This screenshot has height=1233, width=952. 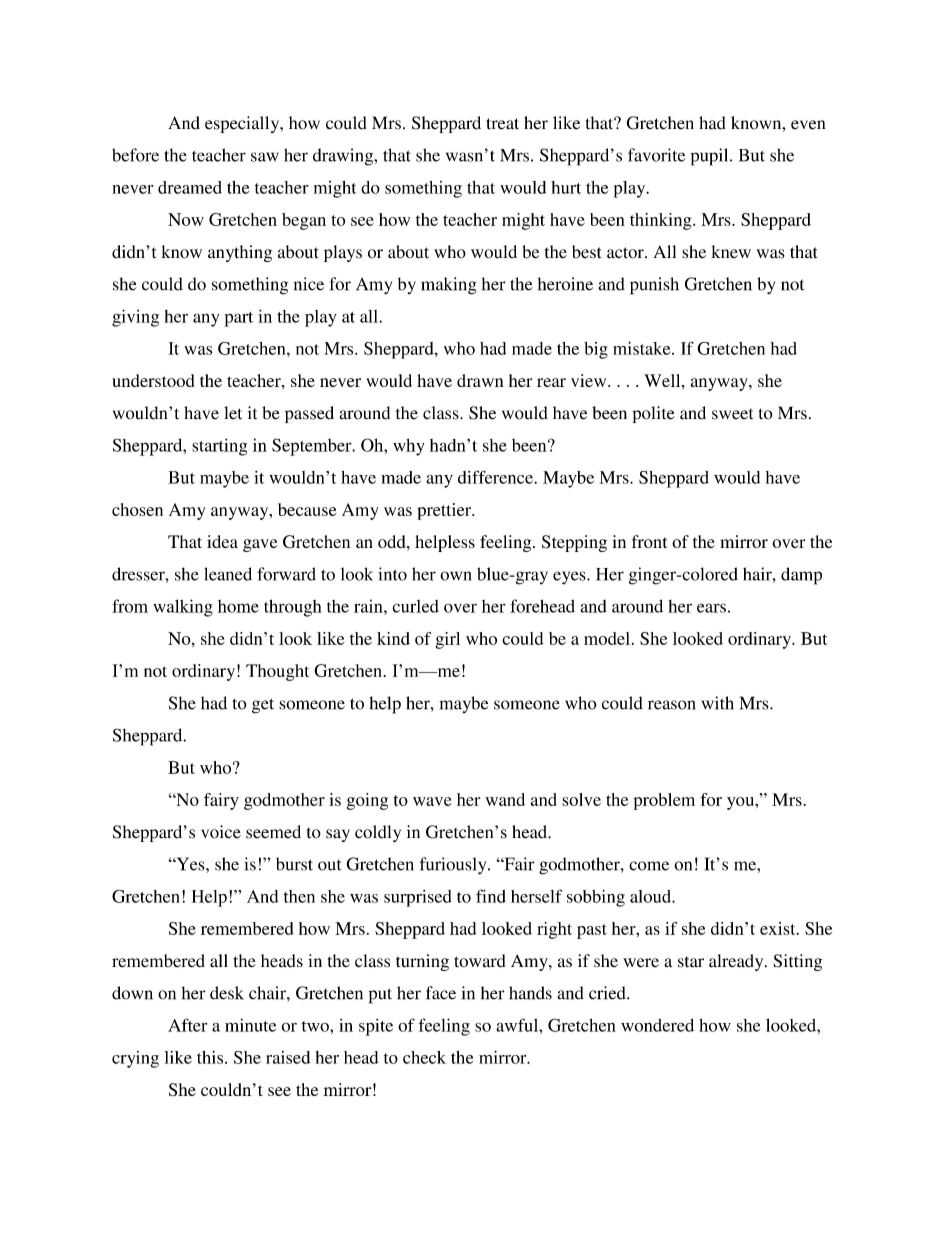 What do you see at coordinates (711, 608) in the screenshot?
I see `ears` at bounding box center [711, 608].
